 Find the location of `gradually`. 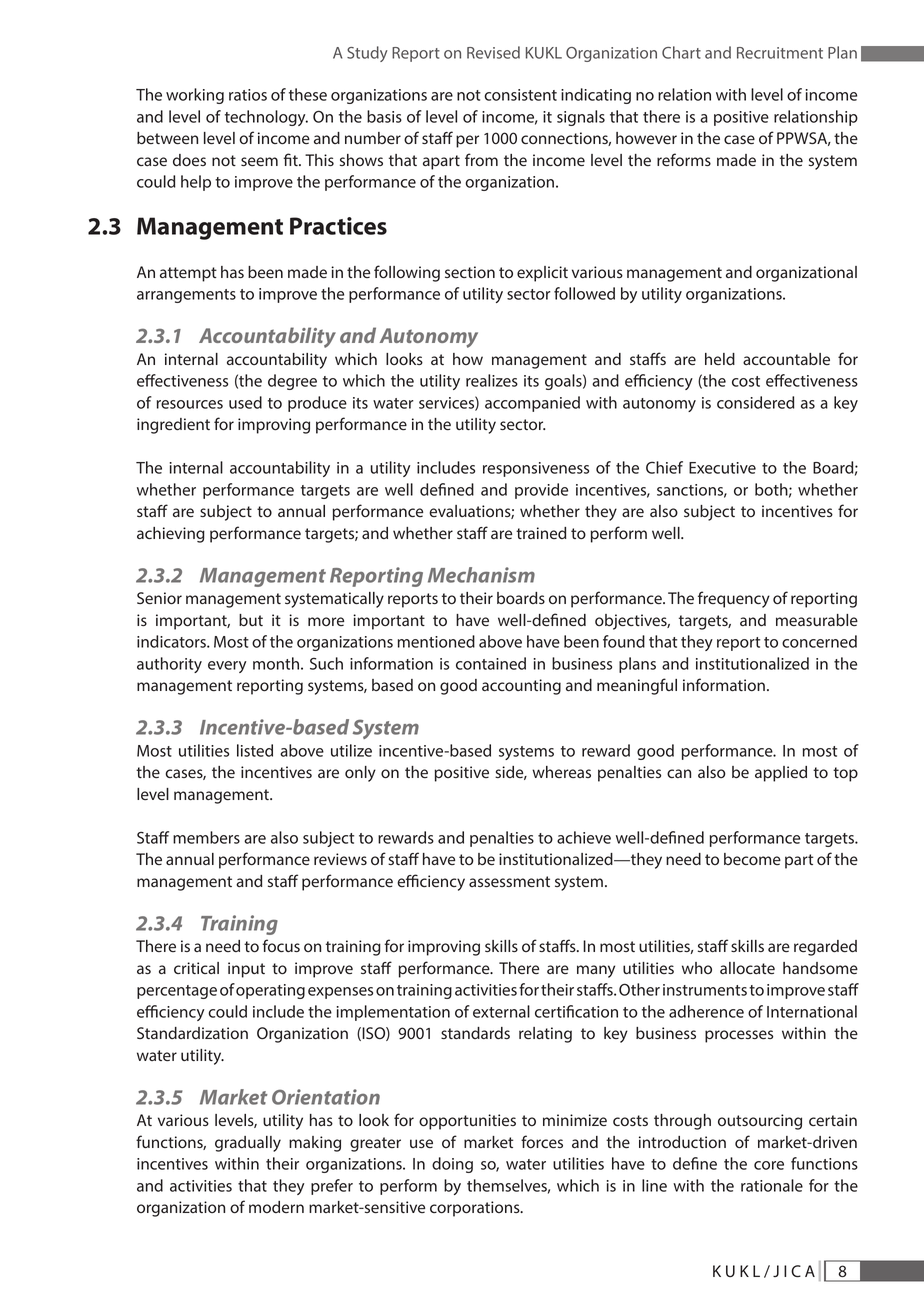

gradually is located at coordinates (248, 1144).
